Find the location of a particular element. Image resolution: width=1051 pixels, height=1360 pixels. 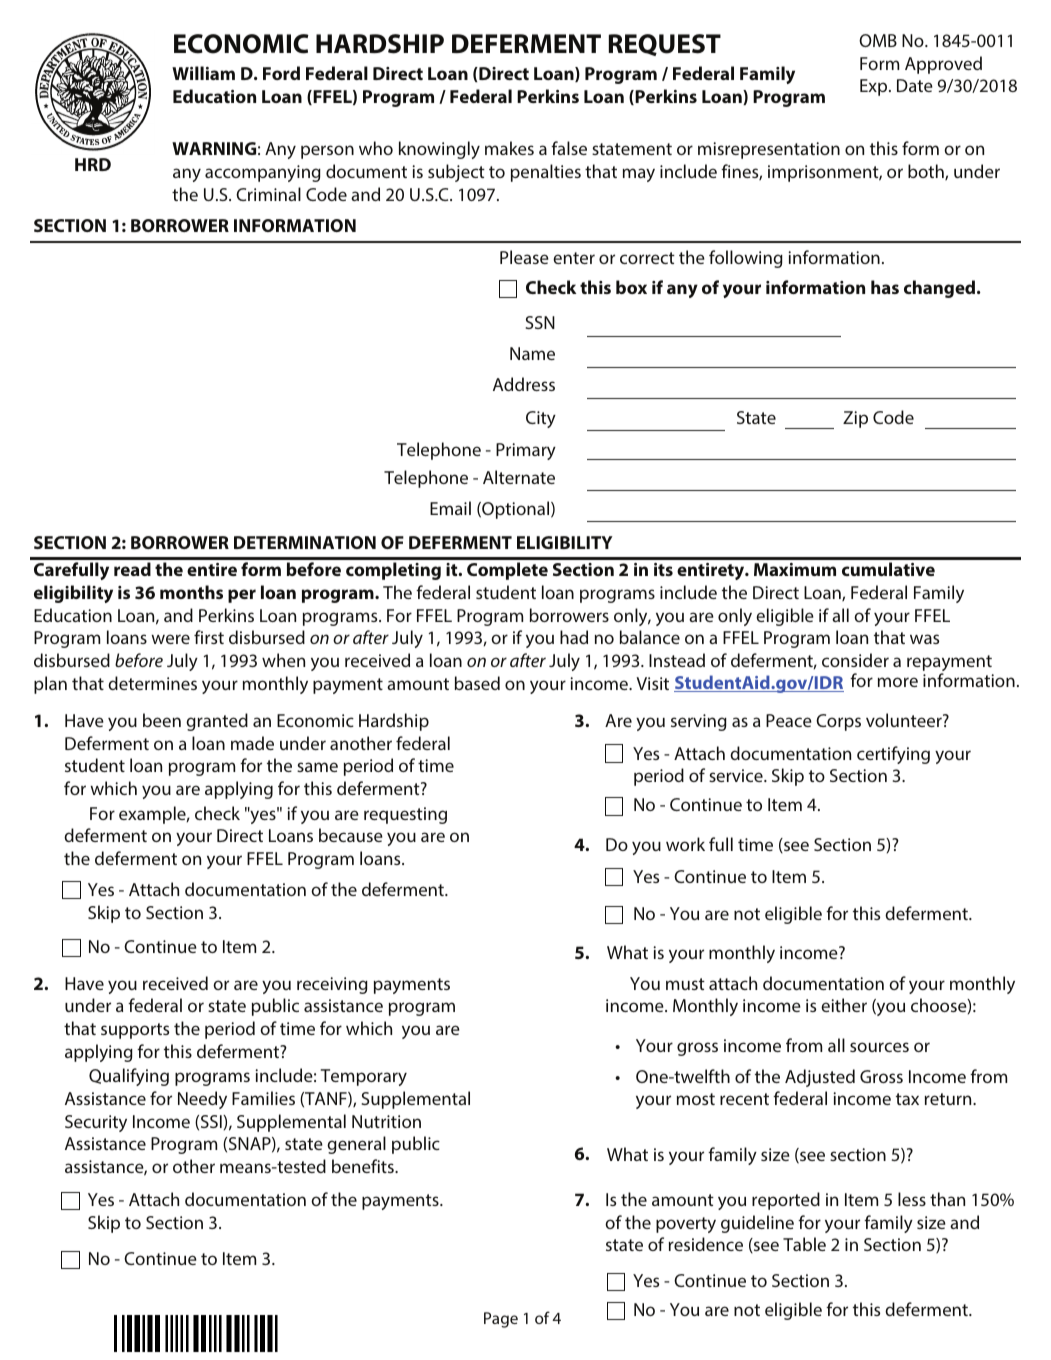

William is located at coordinates (203, 73).
